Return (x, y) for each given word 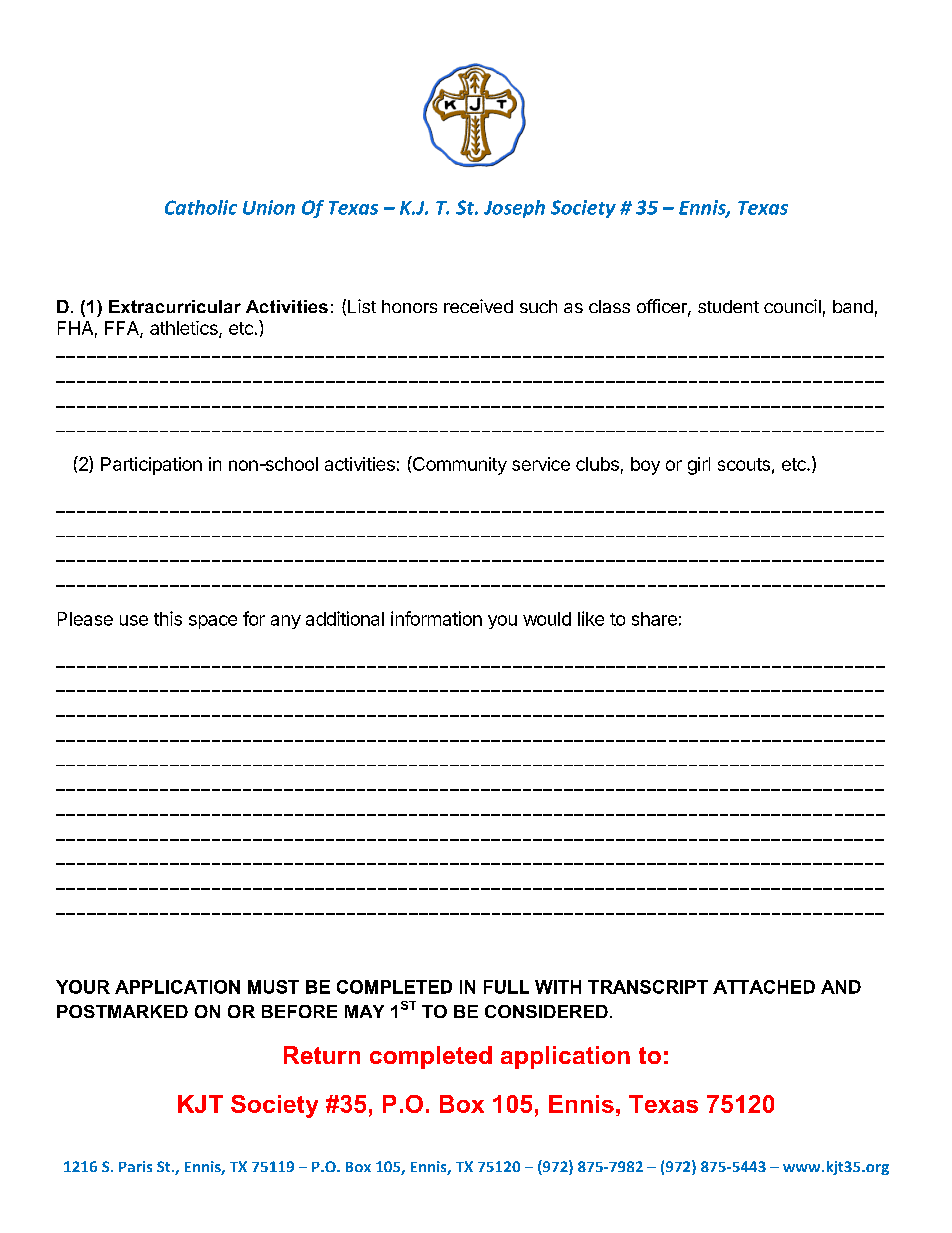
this (168, 618)
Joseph (514, 209)
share (654, 619)
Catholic (201, 207)
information (436, 618)
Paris (135, 1166)
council (792, 306)
